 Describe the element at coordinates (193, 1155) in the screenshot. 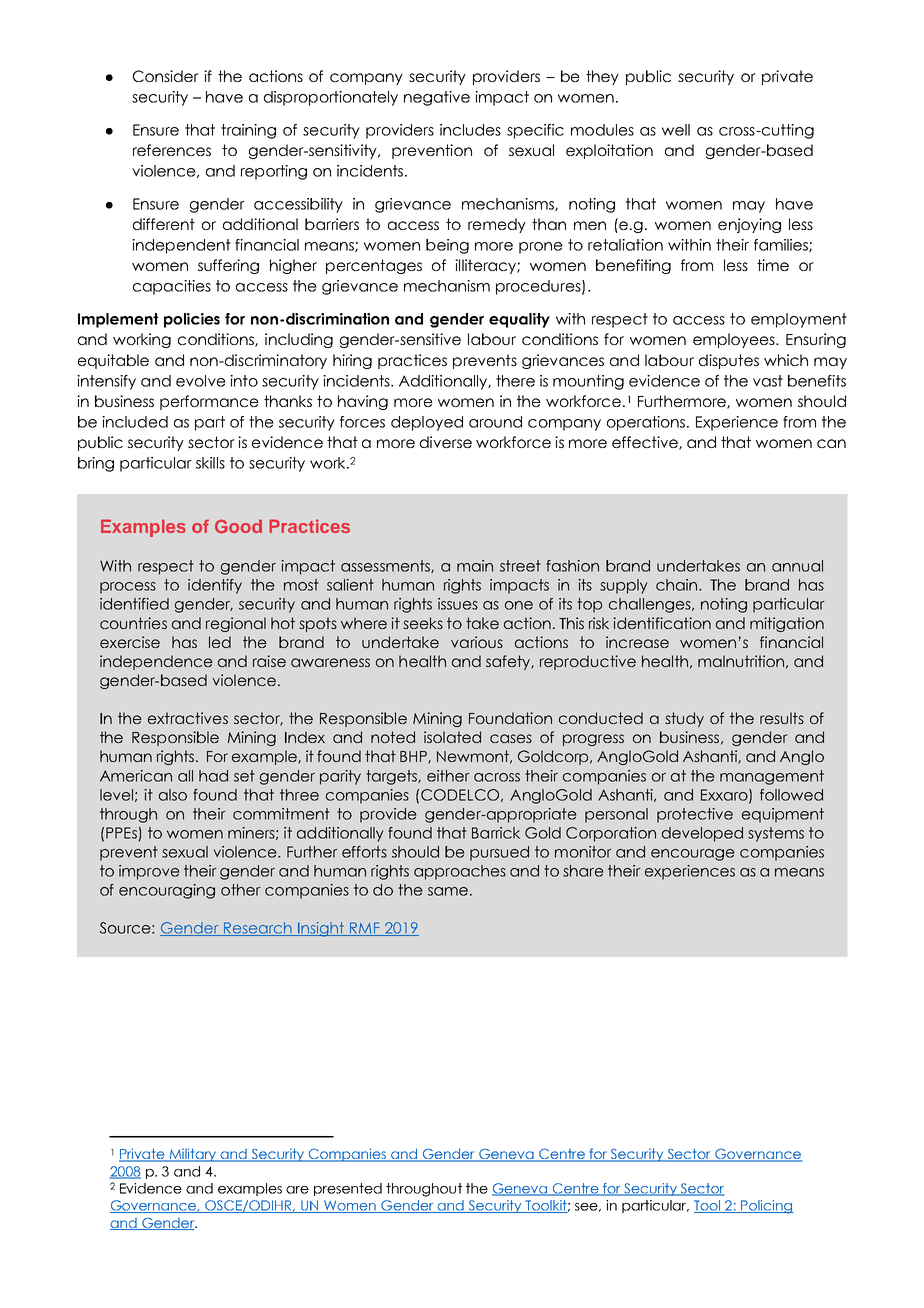

I see `Military` at that location.
